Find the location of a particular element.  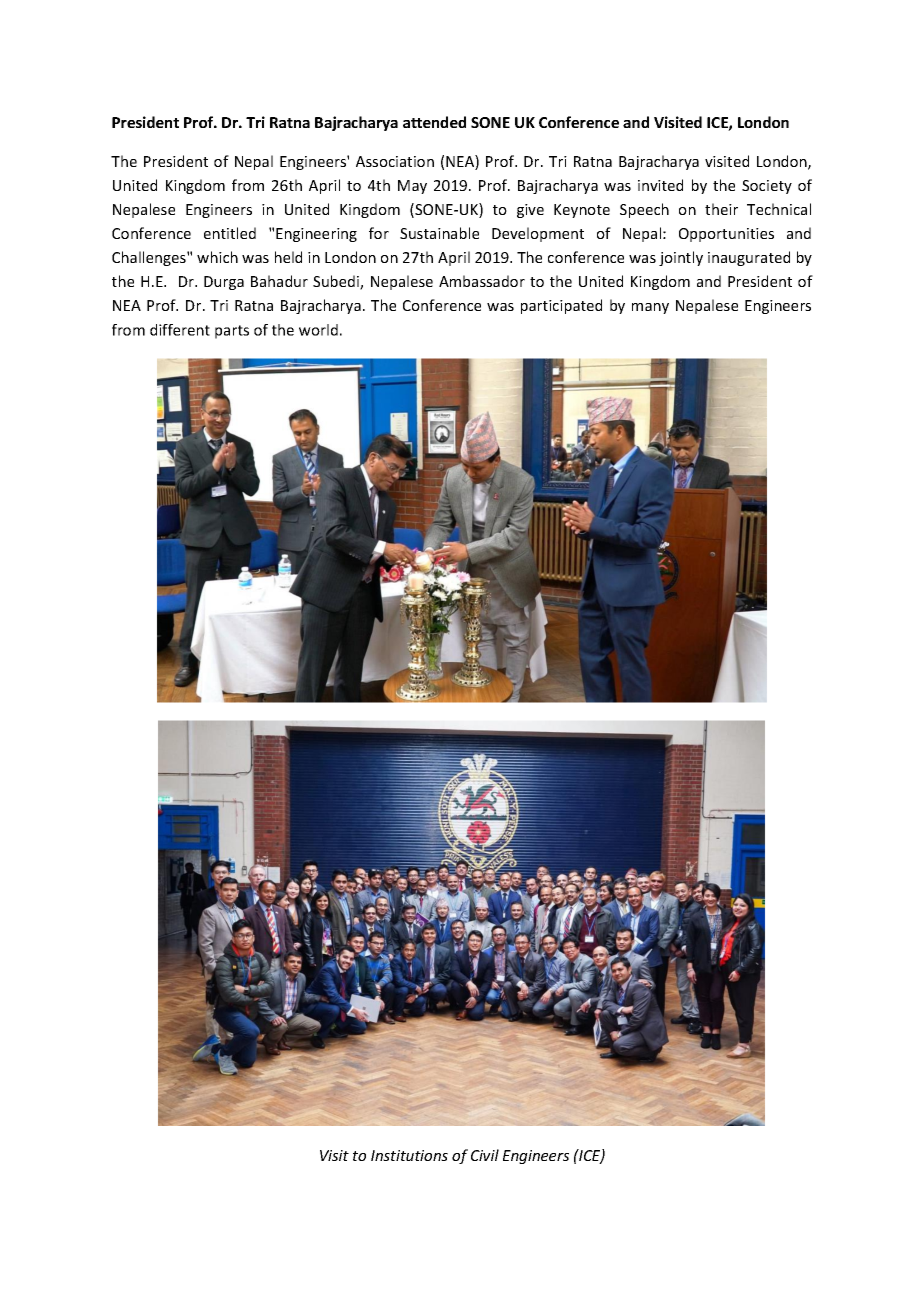

Civil is located at coordinates (485, 1155).
